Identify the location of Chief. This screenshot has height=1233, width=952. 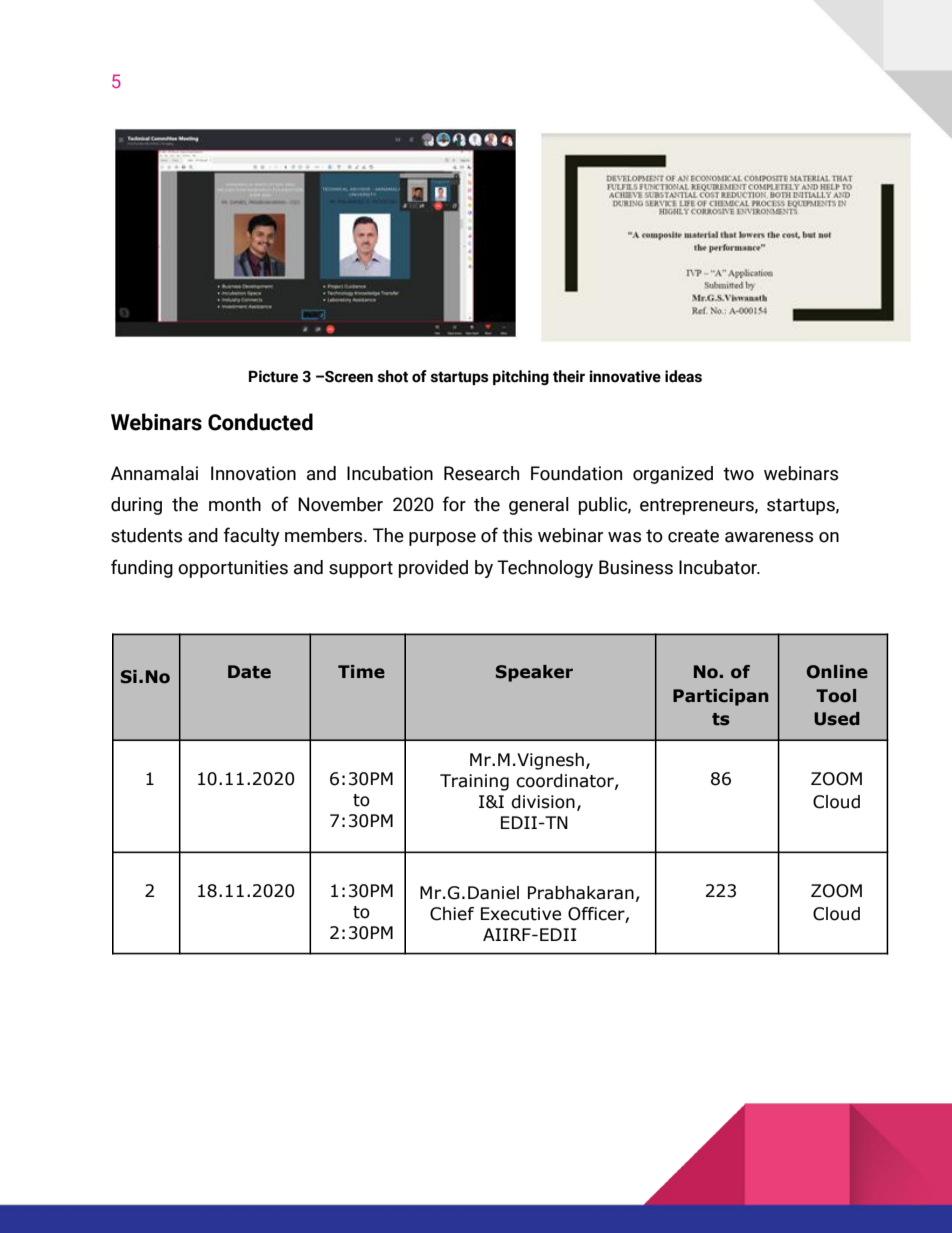
(452, 914).
